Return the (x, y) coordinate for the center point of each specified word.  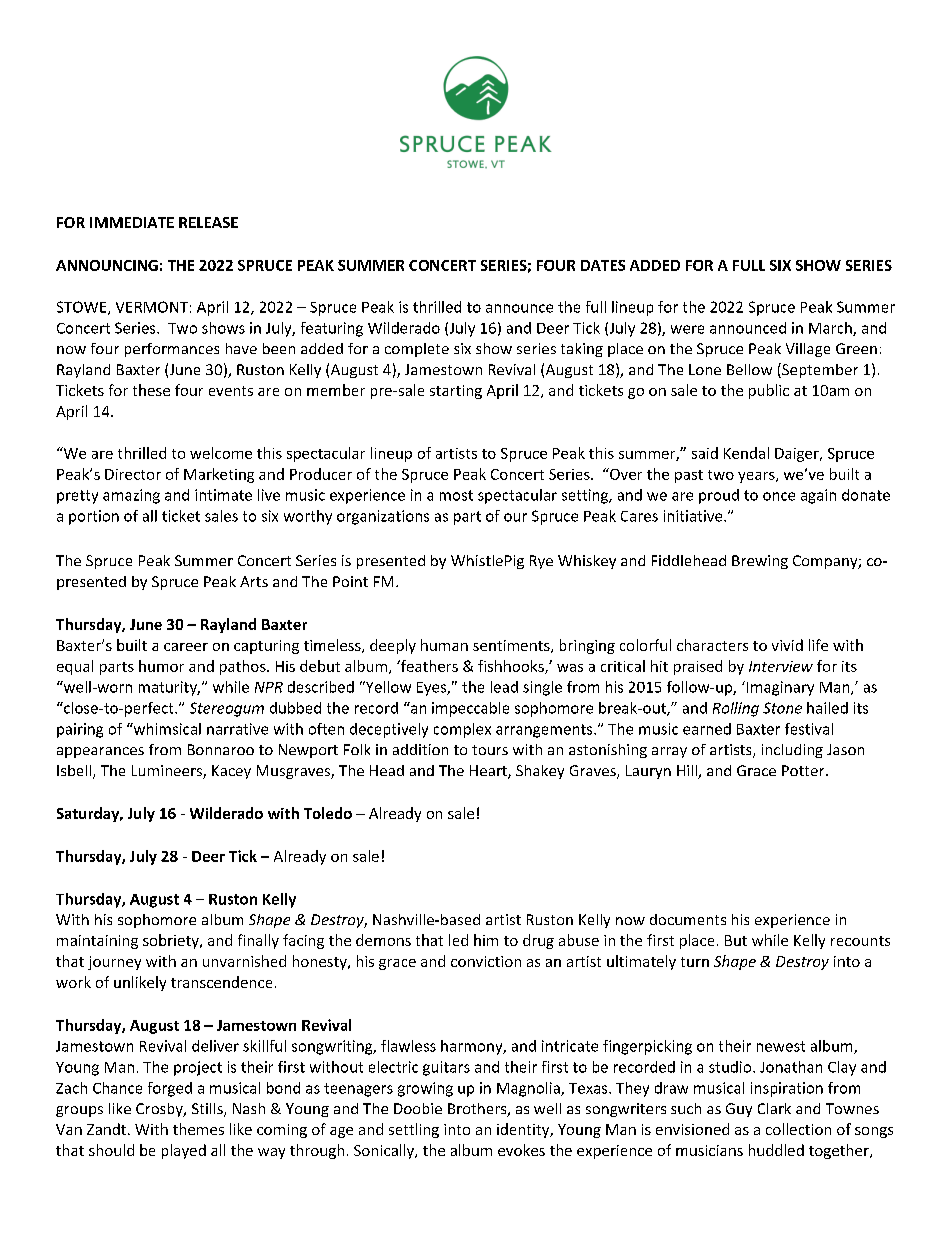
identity (524, 1130)
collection (798, 1129)
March (831, 329)
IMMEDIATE (132, 222)
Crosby (160, 1110)
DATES (603, 265)
